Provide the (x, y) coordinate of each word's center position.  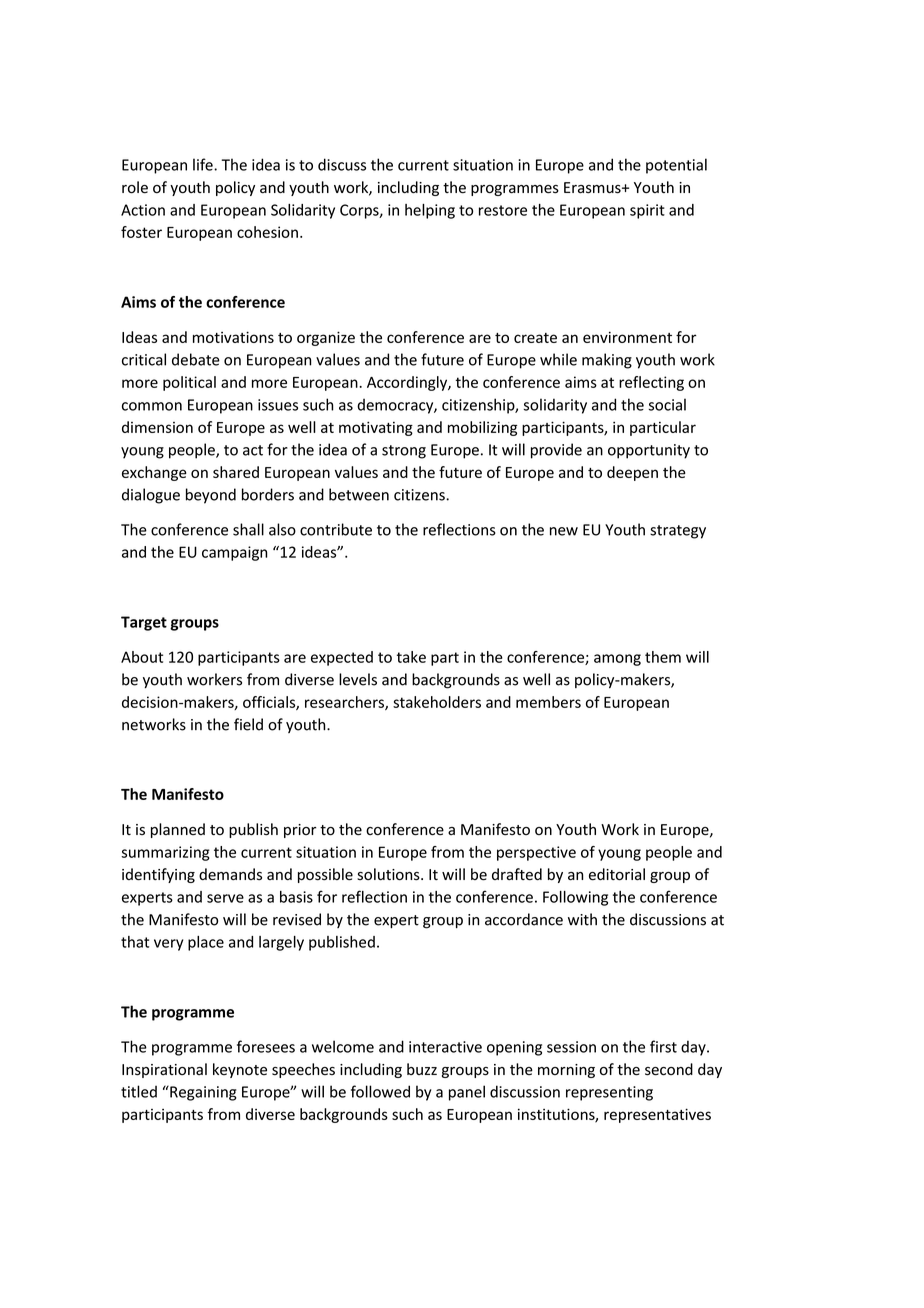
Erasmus (593, 188)
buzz (422, 1069)
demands (230, 874)
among (617, 660)
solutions (389, 874)
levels (358, 679)
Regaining (202, 1093)
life (204, 164)
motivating (376, 428)
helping (430, 211)
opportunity (649, 451)
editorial (617, 874)
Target (144, 623)
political (189, 383)
